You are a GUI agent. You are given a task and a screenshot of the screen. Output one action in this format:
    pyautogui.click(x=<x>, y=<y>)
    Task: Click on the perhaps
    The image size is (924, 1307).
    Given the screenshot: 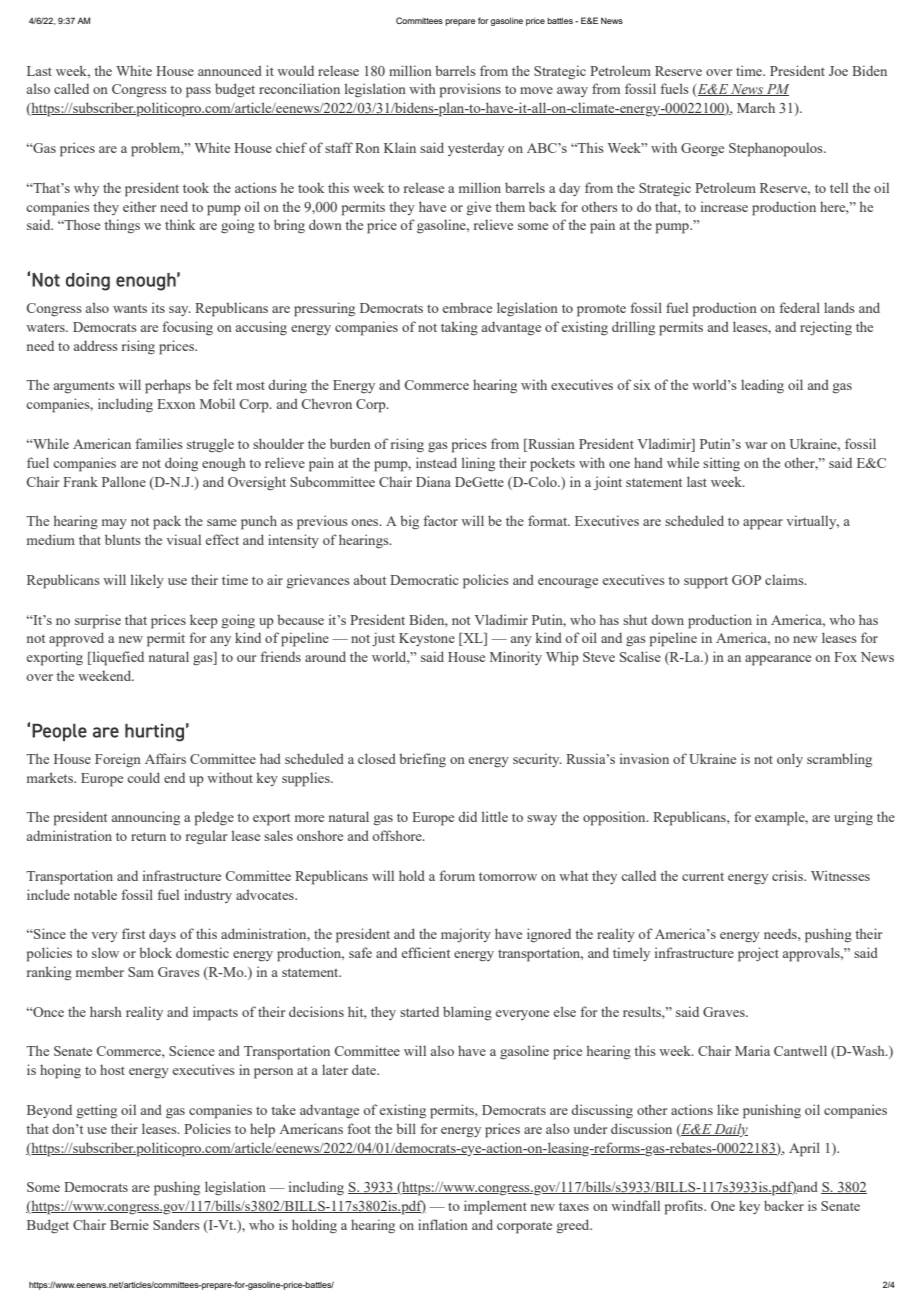 What is the action you would take?
    pyautogui.click(x=168, y=387)
